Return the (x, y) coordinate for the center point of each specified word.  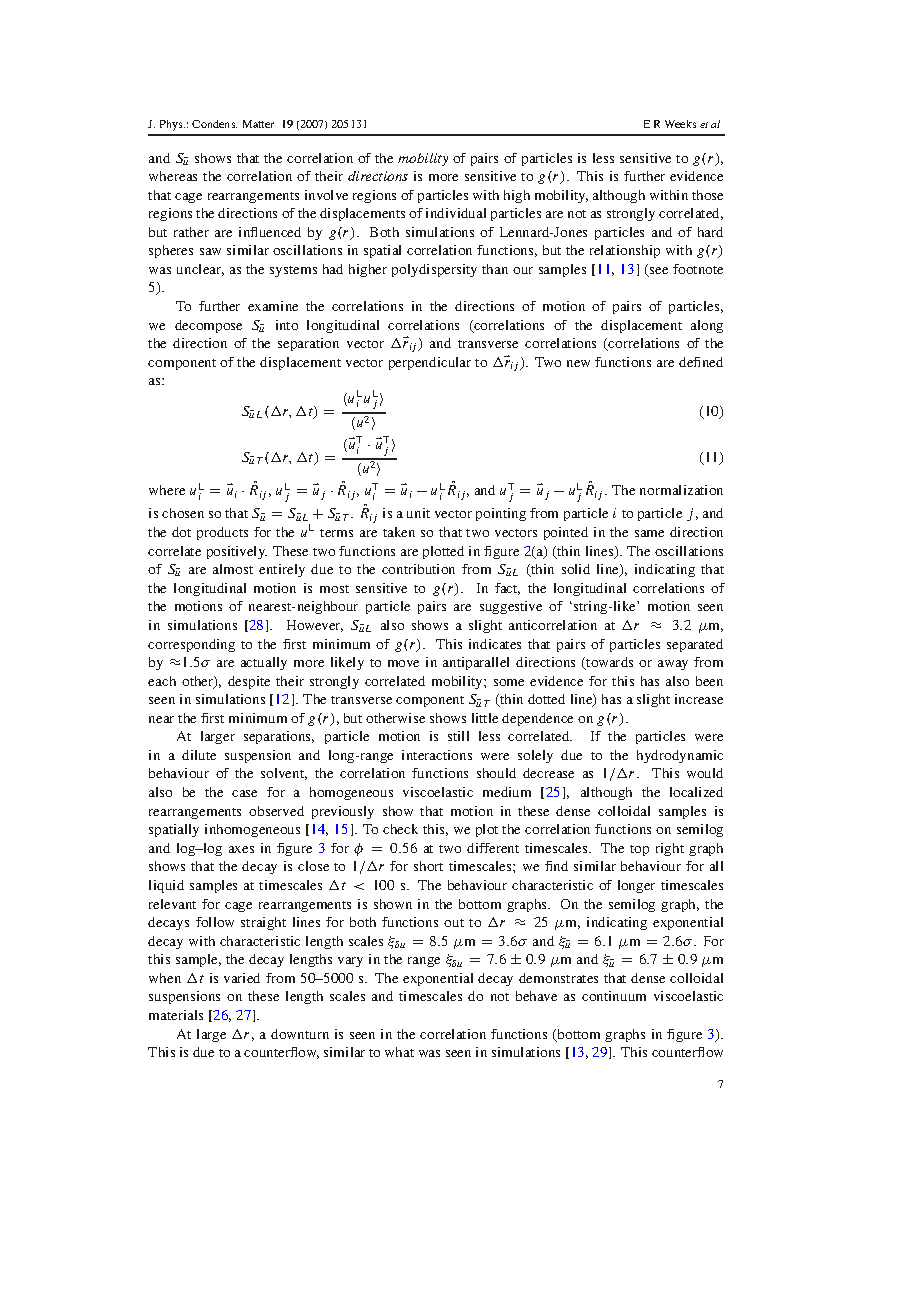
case (244, 793)
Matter (258, 124)
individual (456, 213)
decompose (208, 326)
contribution (418, 569)
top (639, 850)
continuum (614, 996)
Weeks (680, 124)
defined (701, 362)
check (400, 829)
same (649, 533)
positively (237, 552)
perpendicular (430, 363)
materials (176, 1015)
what (399, 1052)
